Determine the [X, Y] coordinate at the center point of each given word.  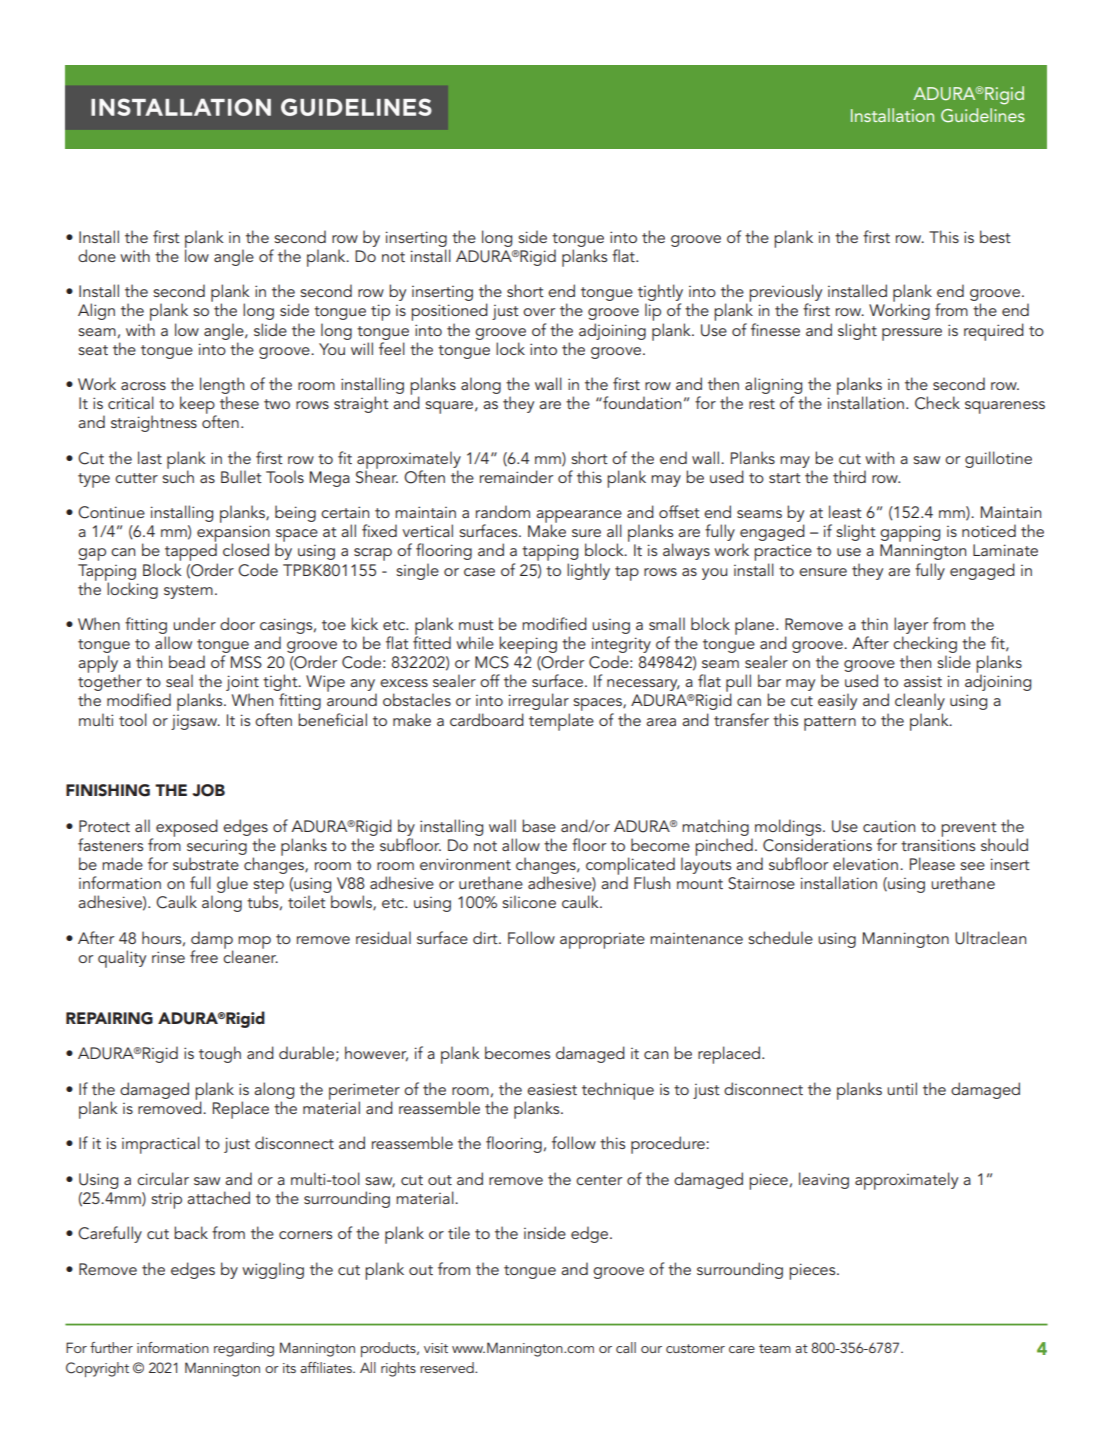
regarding [244, 1349]
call [626, 1347]
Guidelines [983, 115]
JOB [209, 790]
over [539, 312]
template [561, 722]
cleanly [920, 701]
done [97, 255]
